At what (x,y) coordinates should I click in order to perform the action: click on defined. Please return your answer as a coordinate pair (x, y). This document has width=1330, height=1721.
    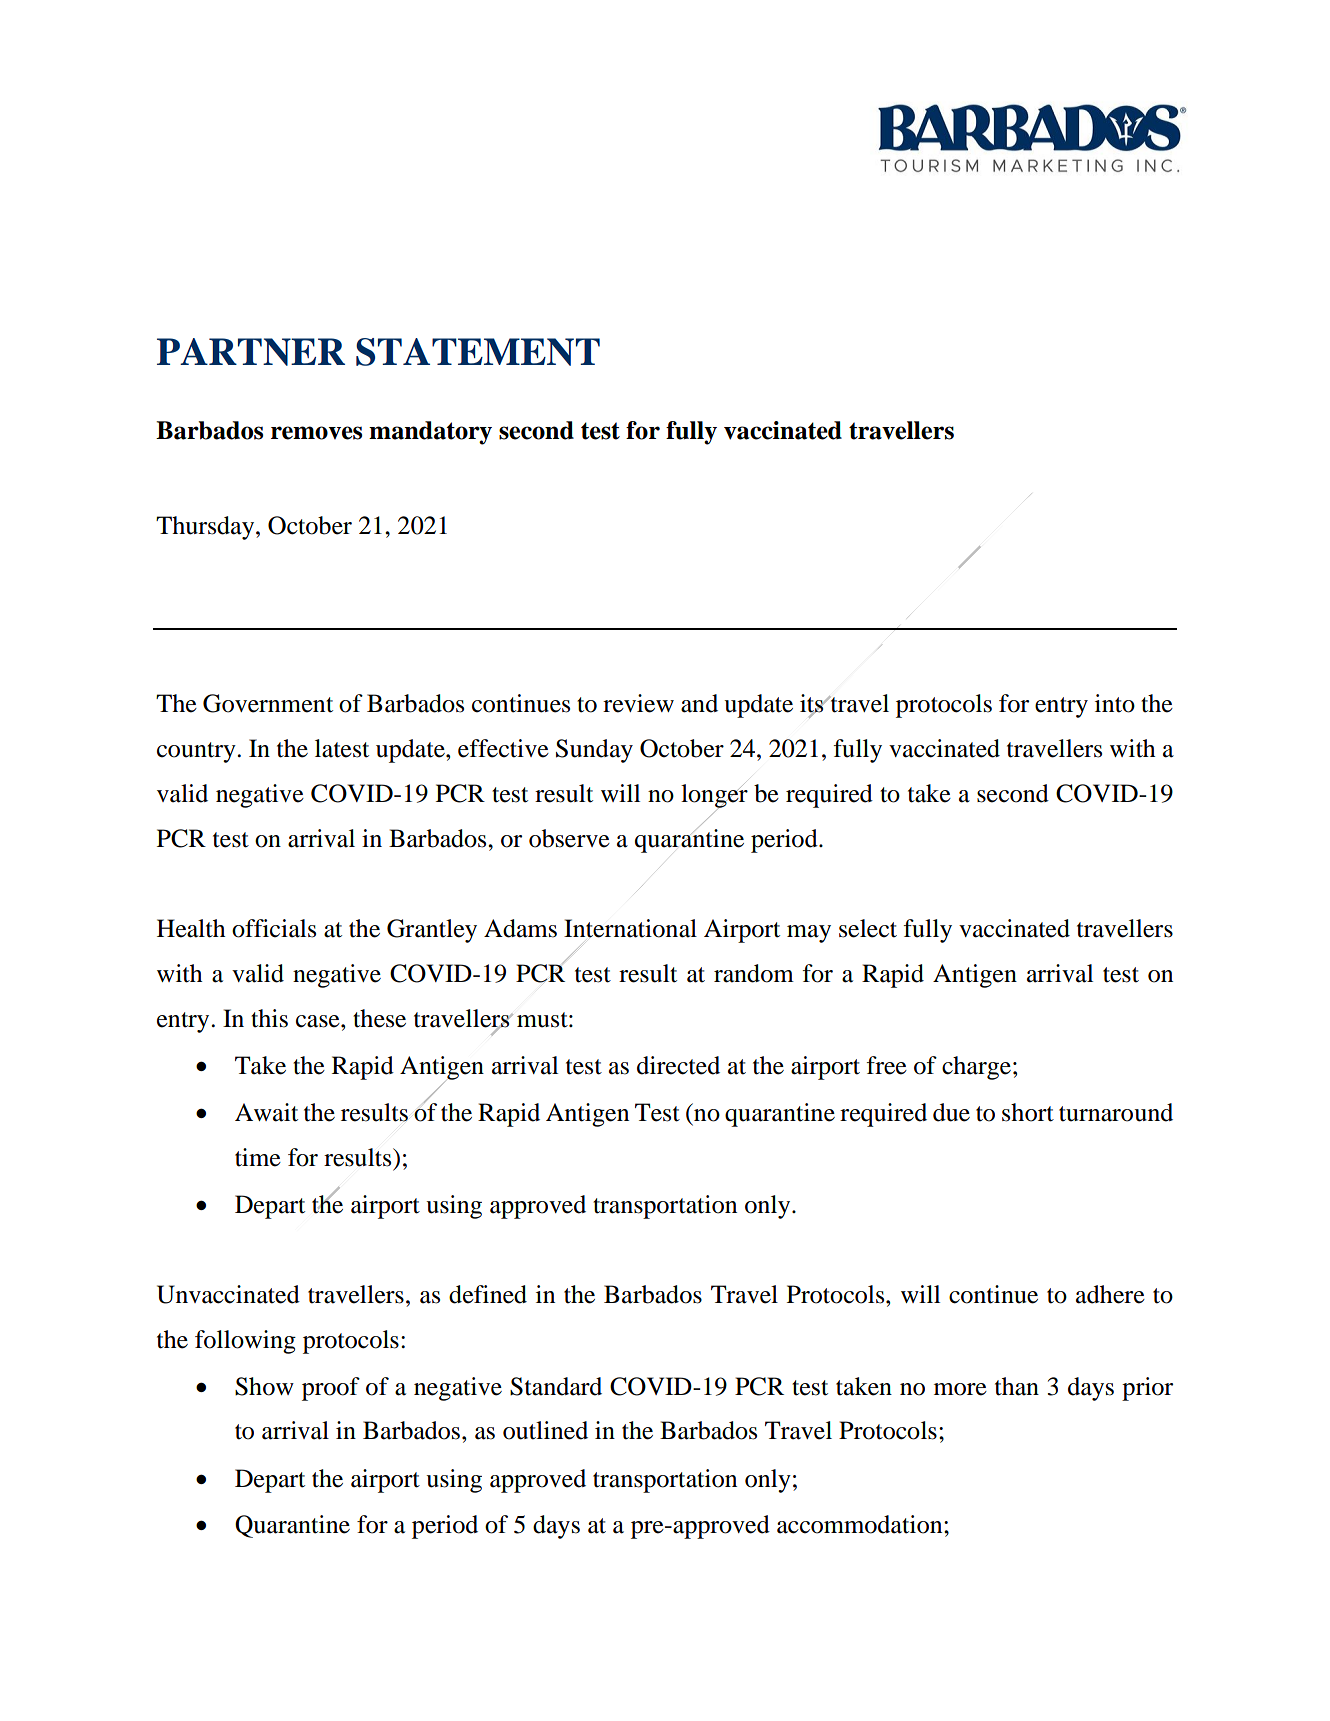
    Looking at the image, I should click on (488, 1294).
